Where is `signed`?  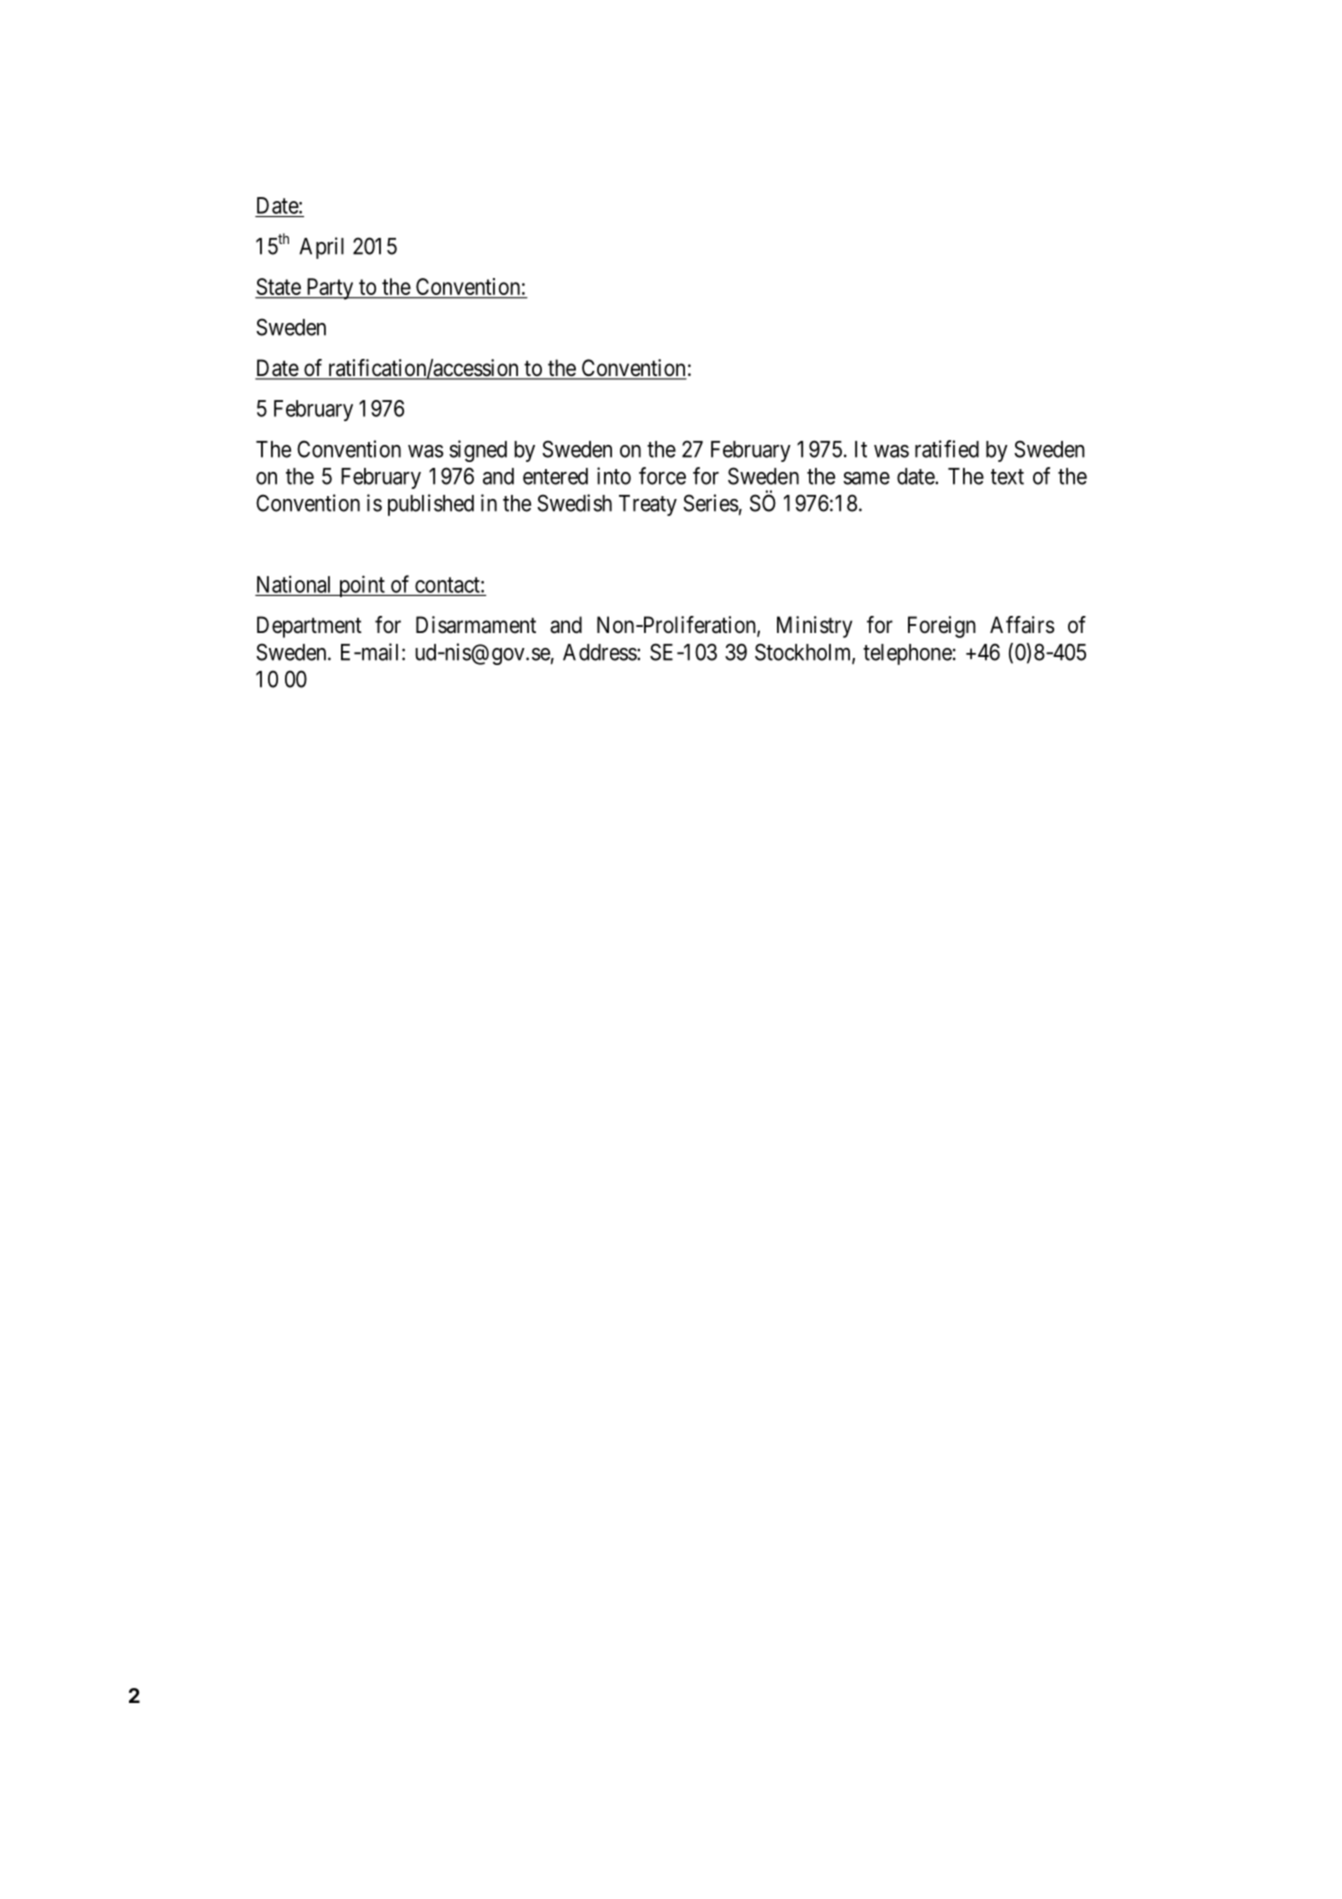 signed is located at coordinates (478, 451).
